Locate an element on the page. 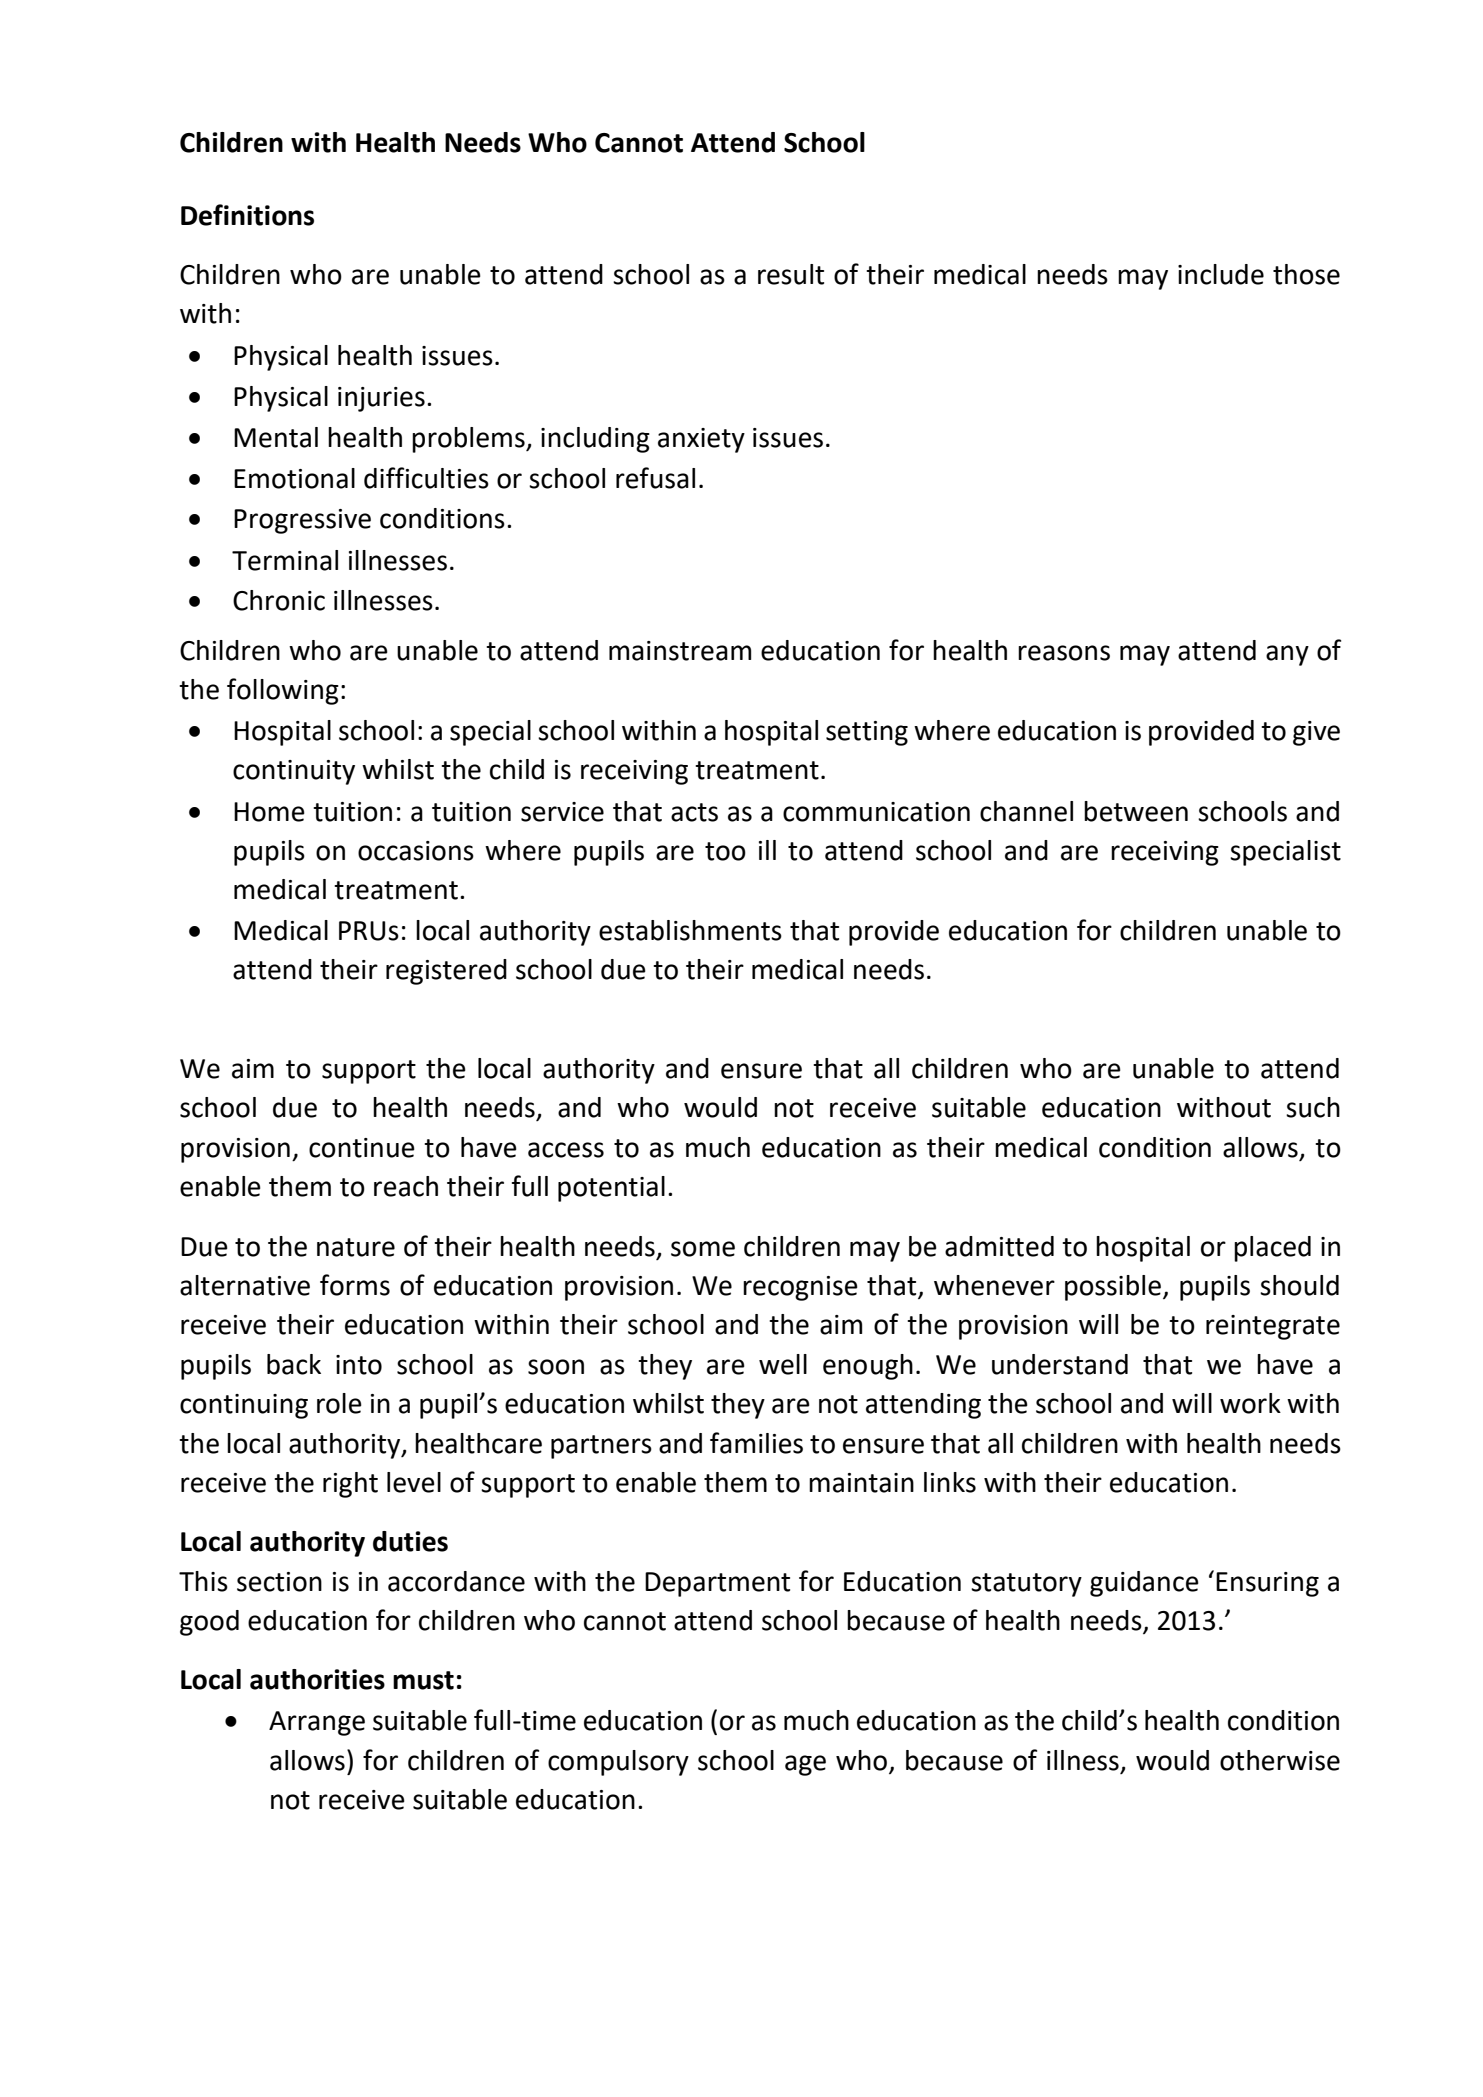 The height and width of the page is (2097, 1483). include is located at coordinates (1221, 274).
